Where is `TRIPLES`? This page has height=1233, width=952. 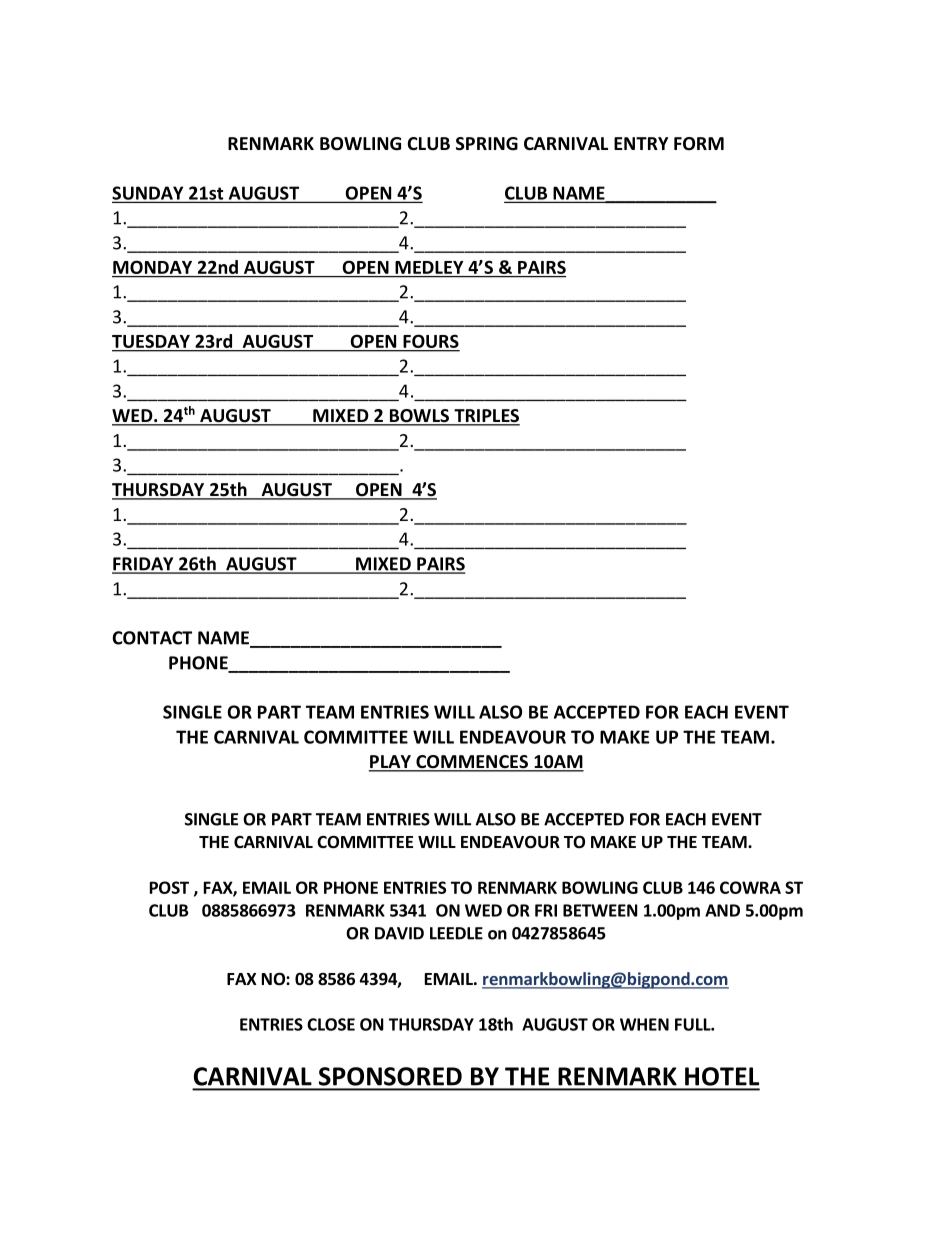 TRIPLES is located at coordinates (486, 417).
